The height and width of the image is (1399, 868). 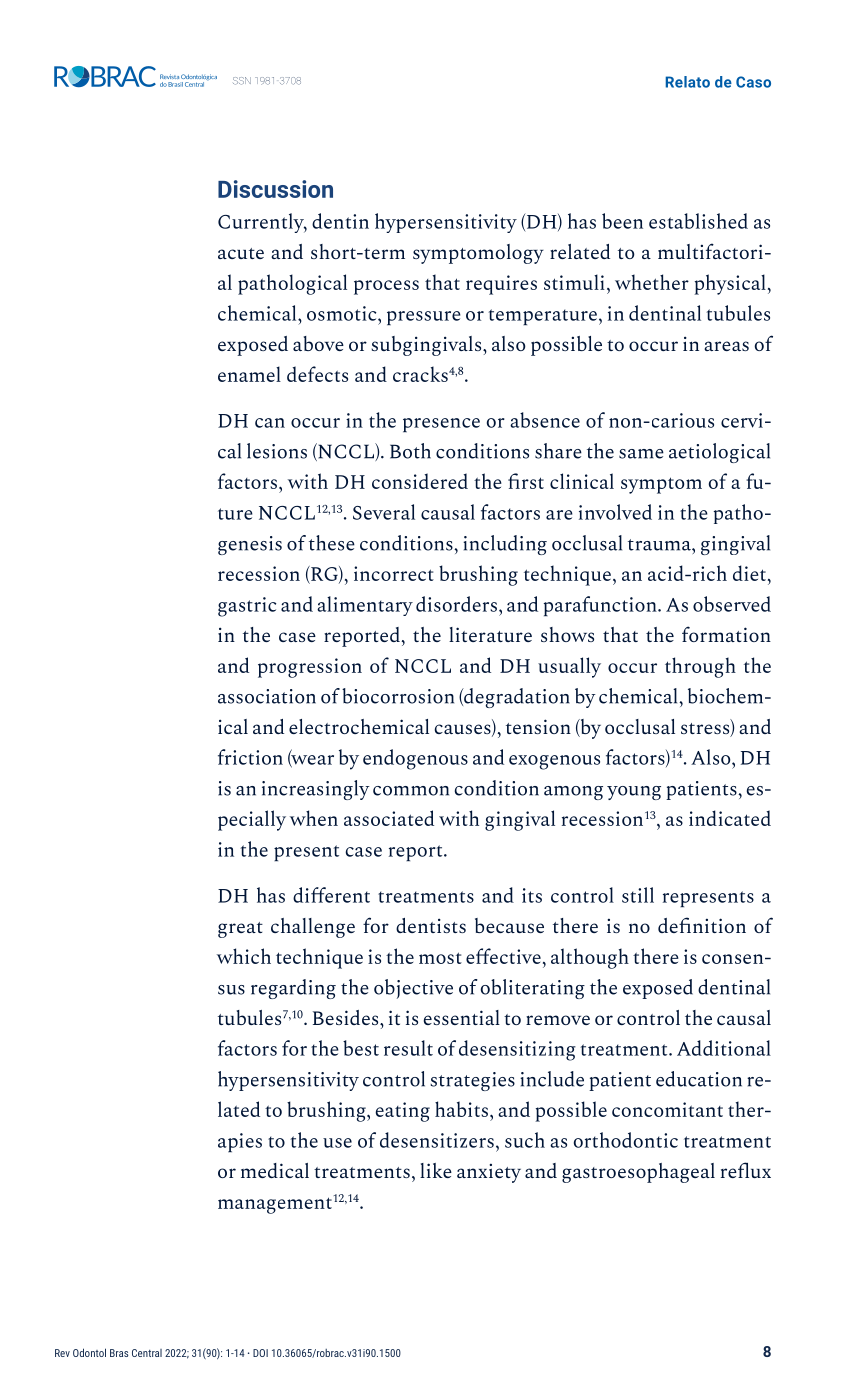 What do you see at coordinates (147, 1353) in the image?
I see `Central` at bounding box center [147, 1353].
